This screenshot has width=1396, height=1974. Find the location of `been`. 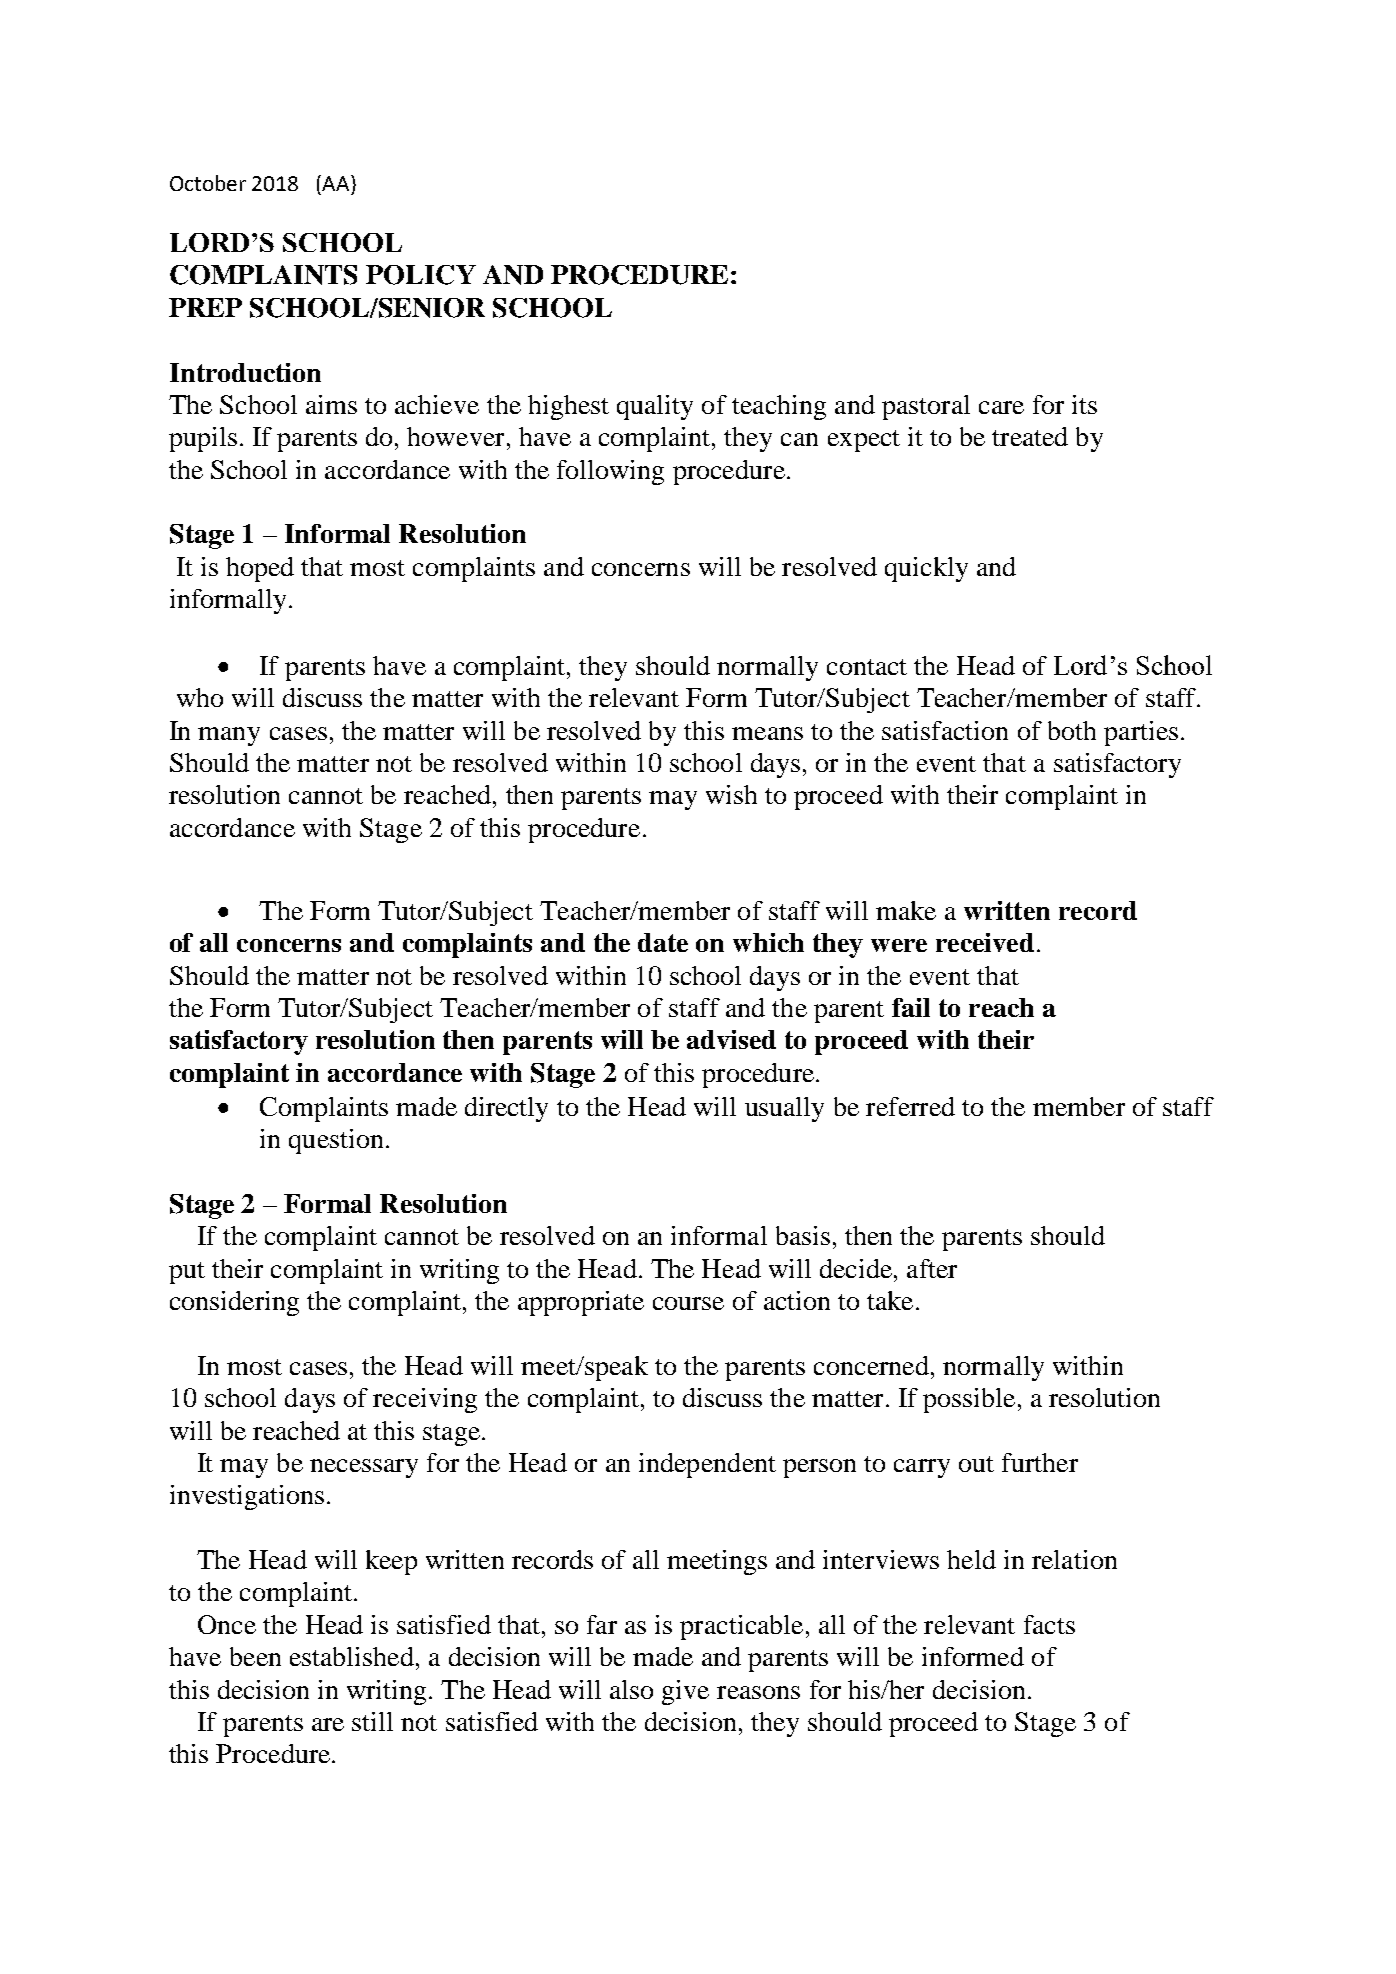

been is located at coordinates (255, 1656).
